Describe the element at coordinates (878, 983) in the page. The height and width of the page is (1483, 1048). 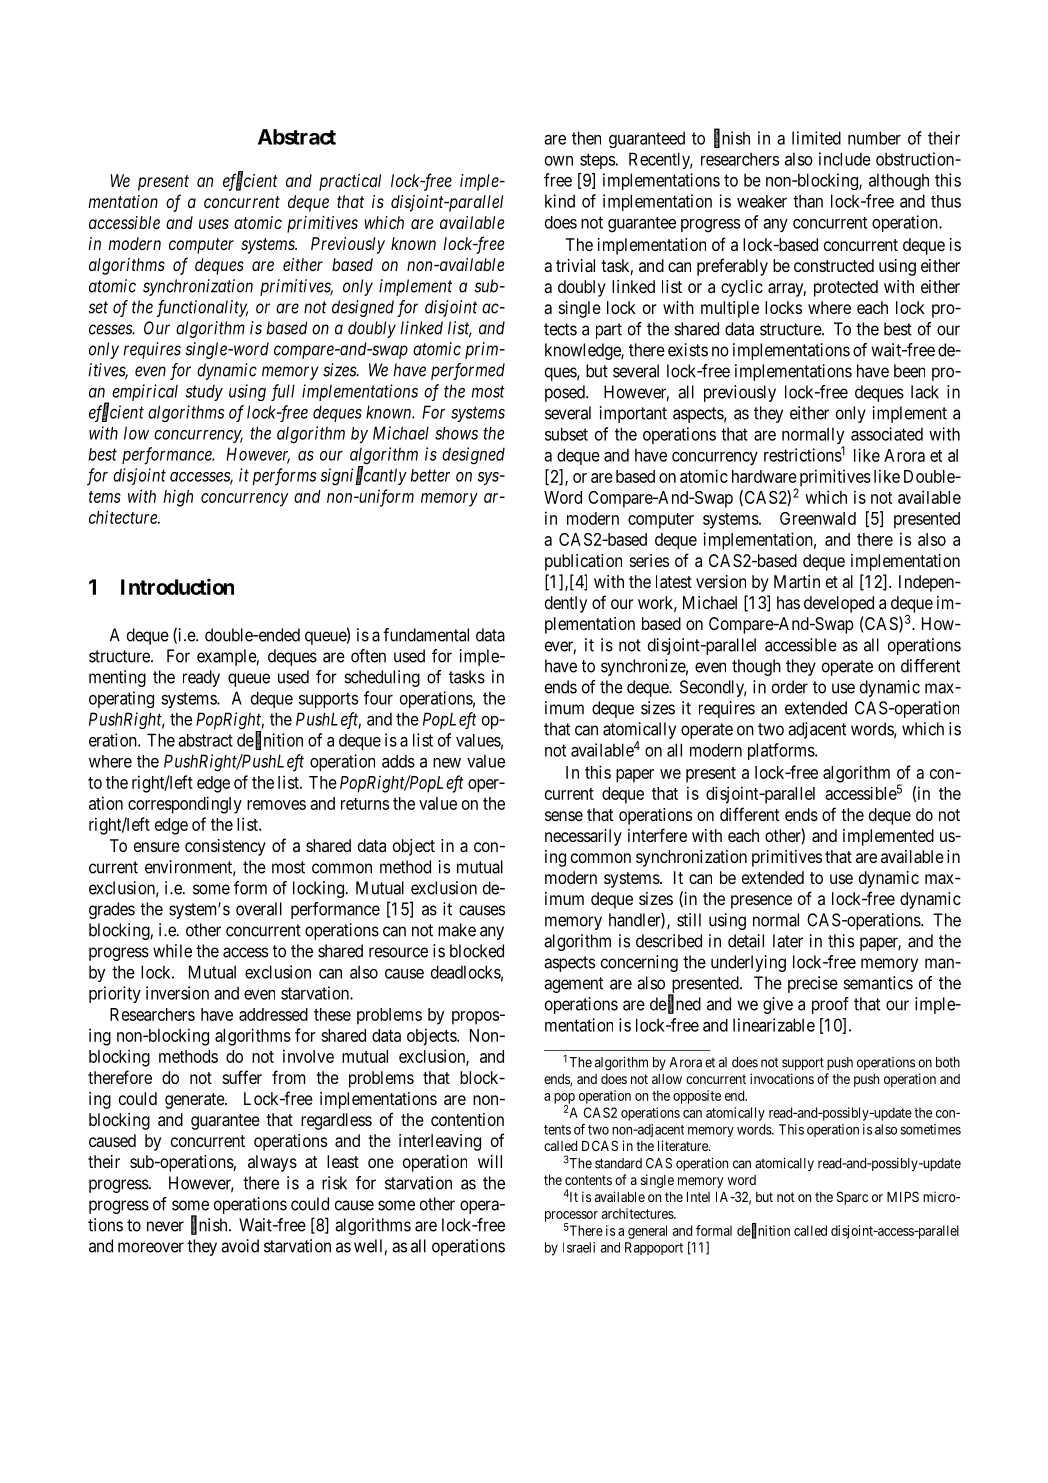
I see `semantics` at that location.
